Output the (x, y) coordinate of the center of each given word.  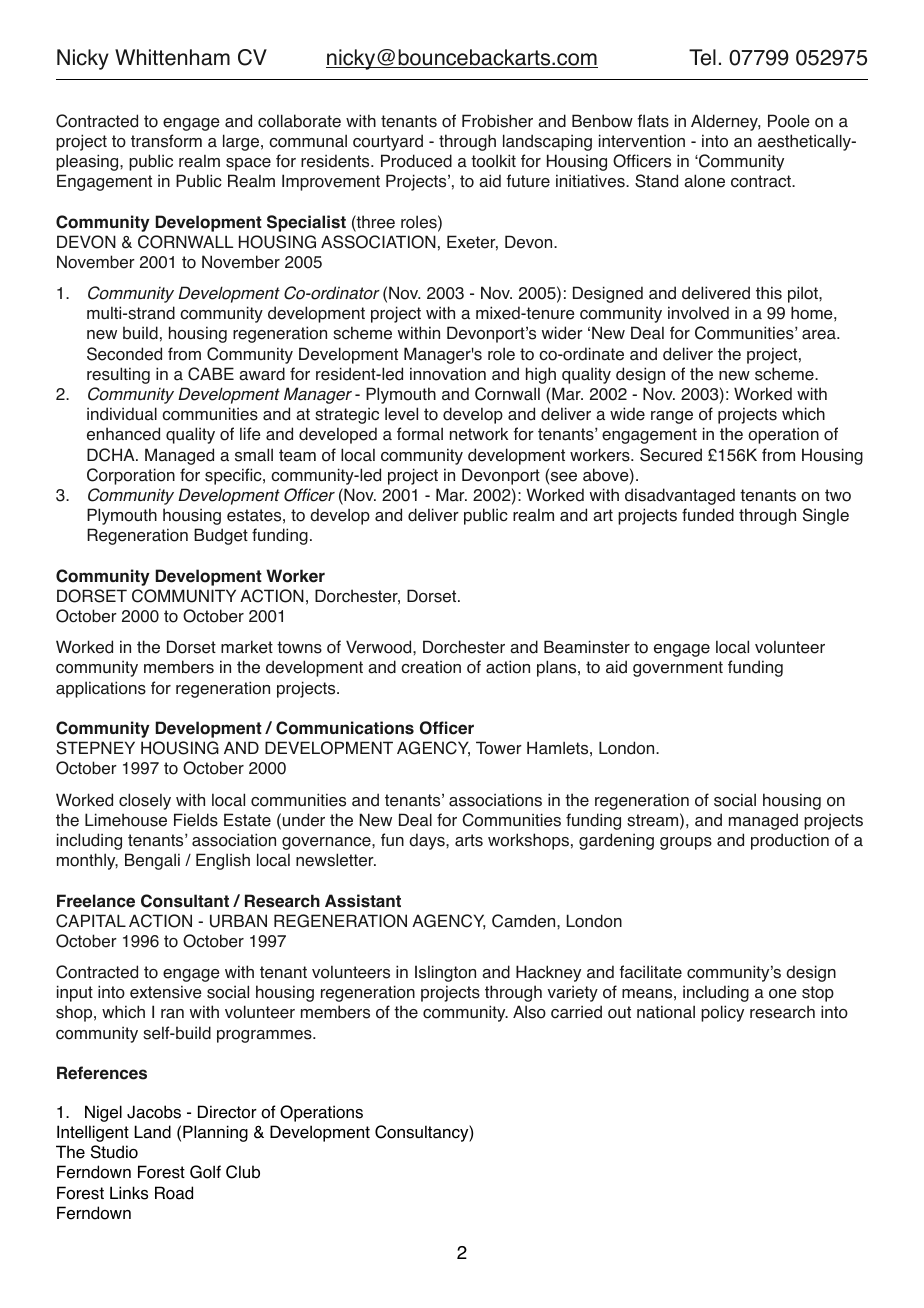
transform (166, 141)
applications (101, 689)
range (672, 417)
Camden (525, 921)
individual (122, 414)
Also (529, 1012)
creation (431, 667)
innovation (448, 374)
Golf (205, 1172)
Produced (416, 161)
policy (722, 1013)
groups (686, 843)
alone (704, 181)
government (678, 669)
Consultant (185, 901)
